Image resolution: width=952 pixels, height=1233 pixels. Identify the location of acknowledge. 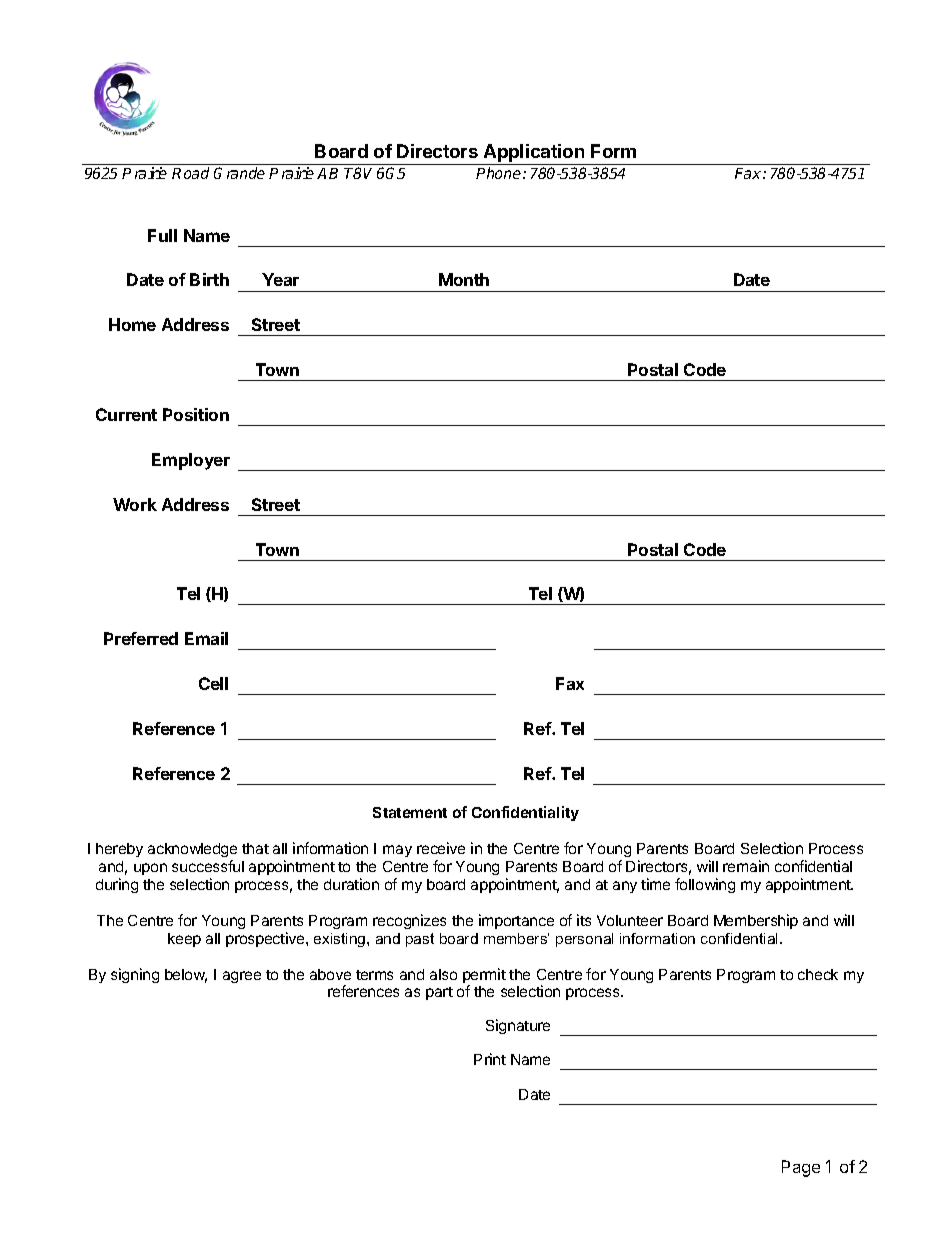
(192, 850).
